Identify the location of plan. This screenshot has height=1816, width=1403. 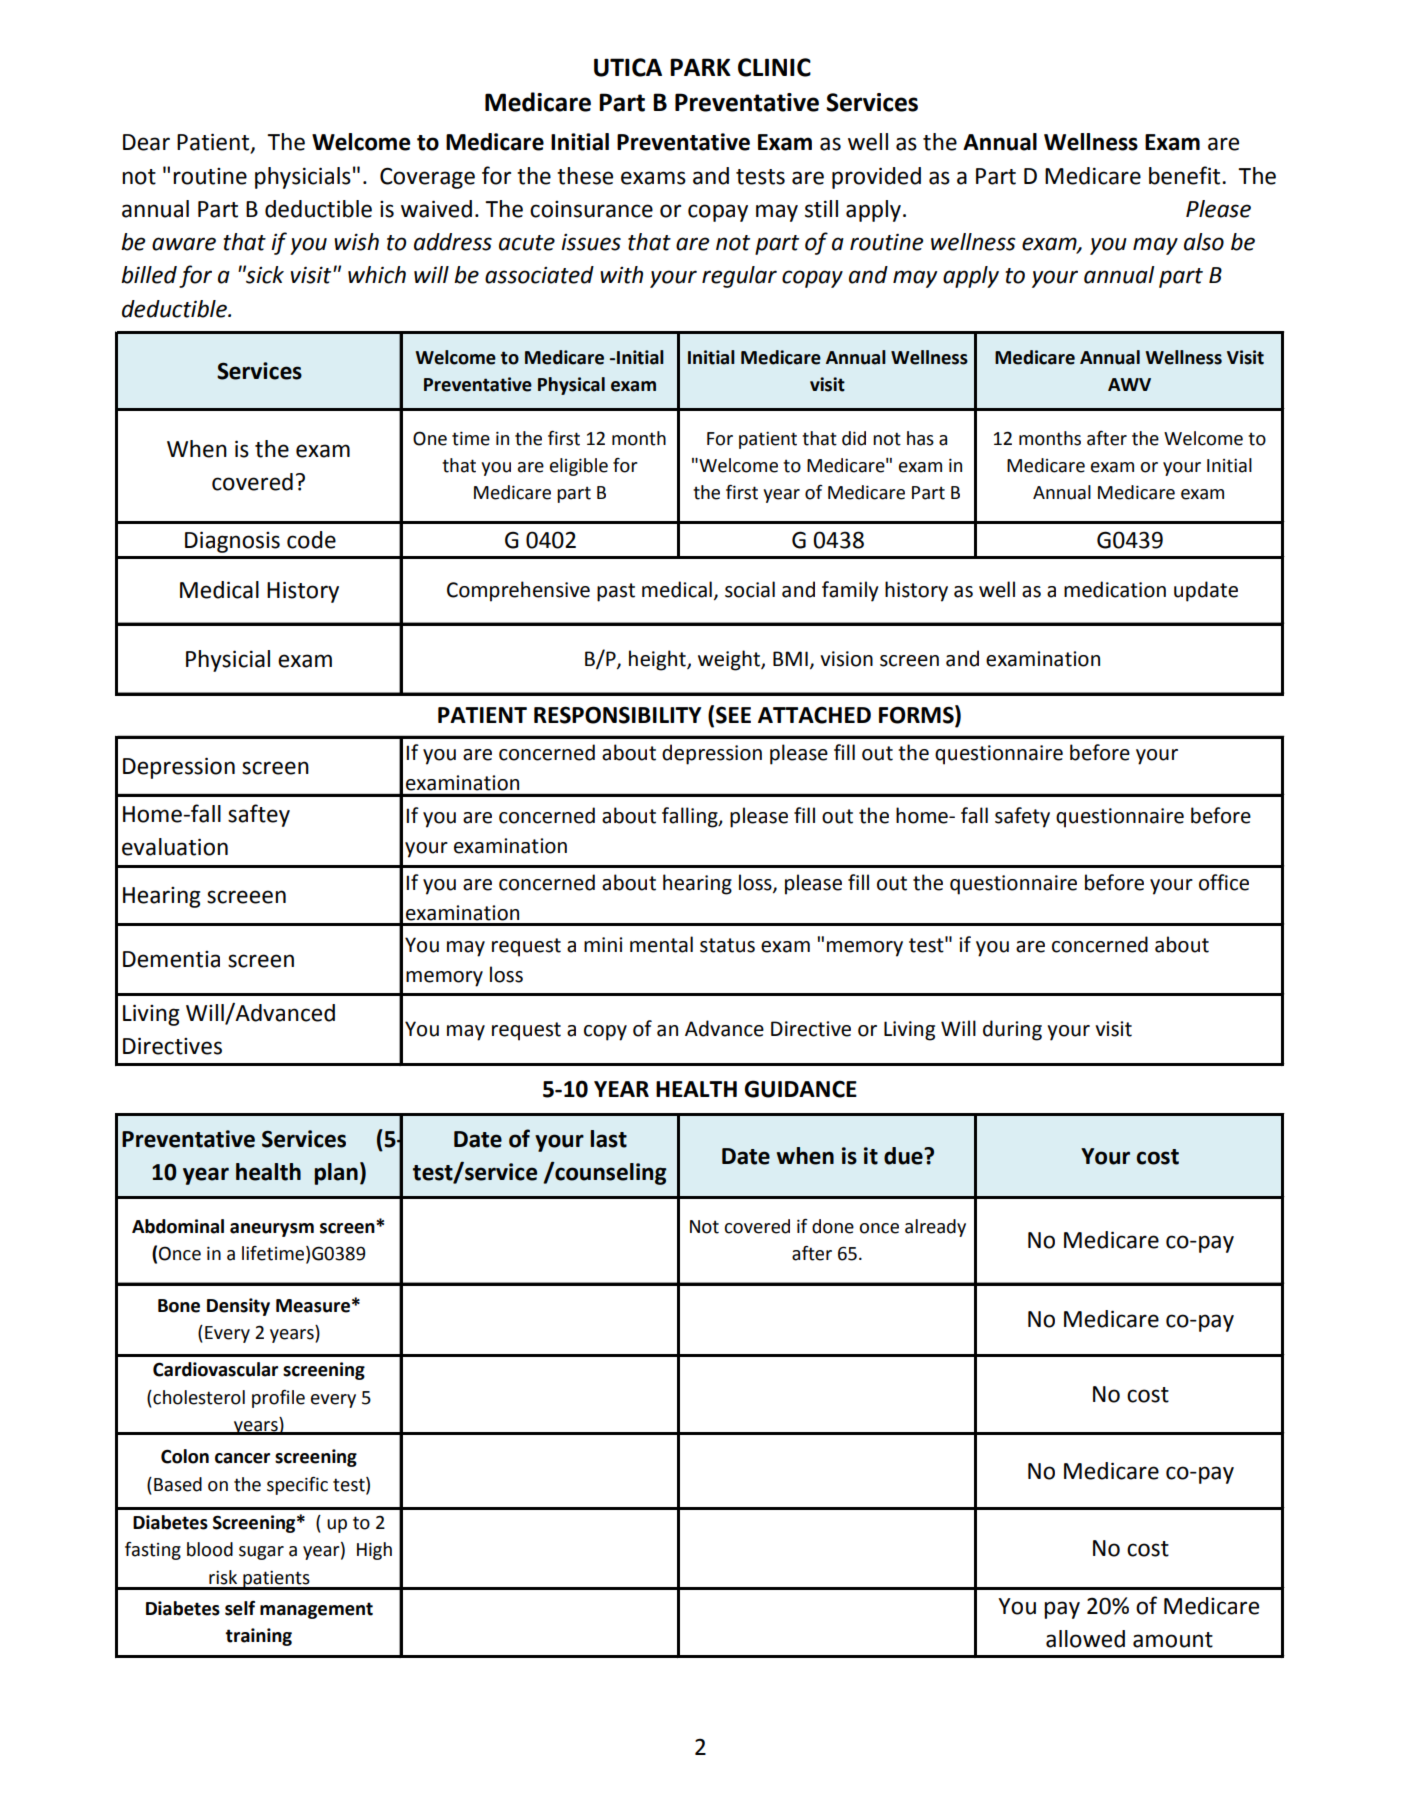
(336, 1174).
